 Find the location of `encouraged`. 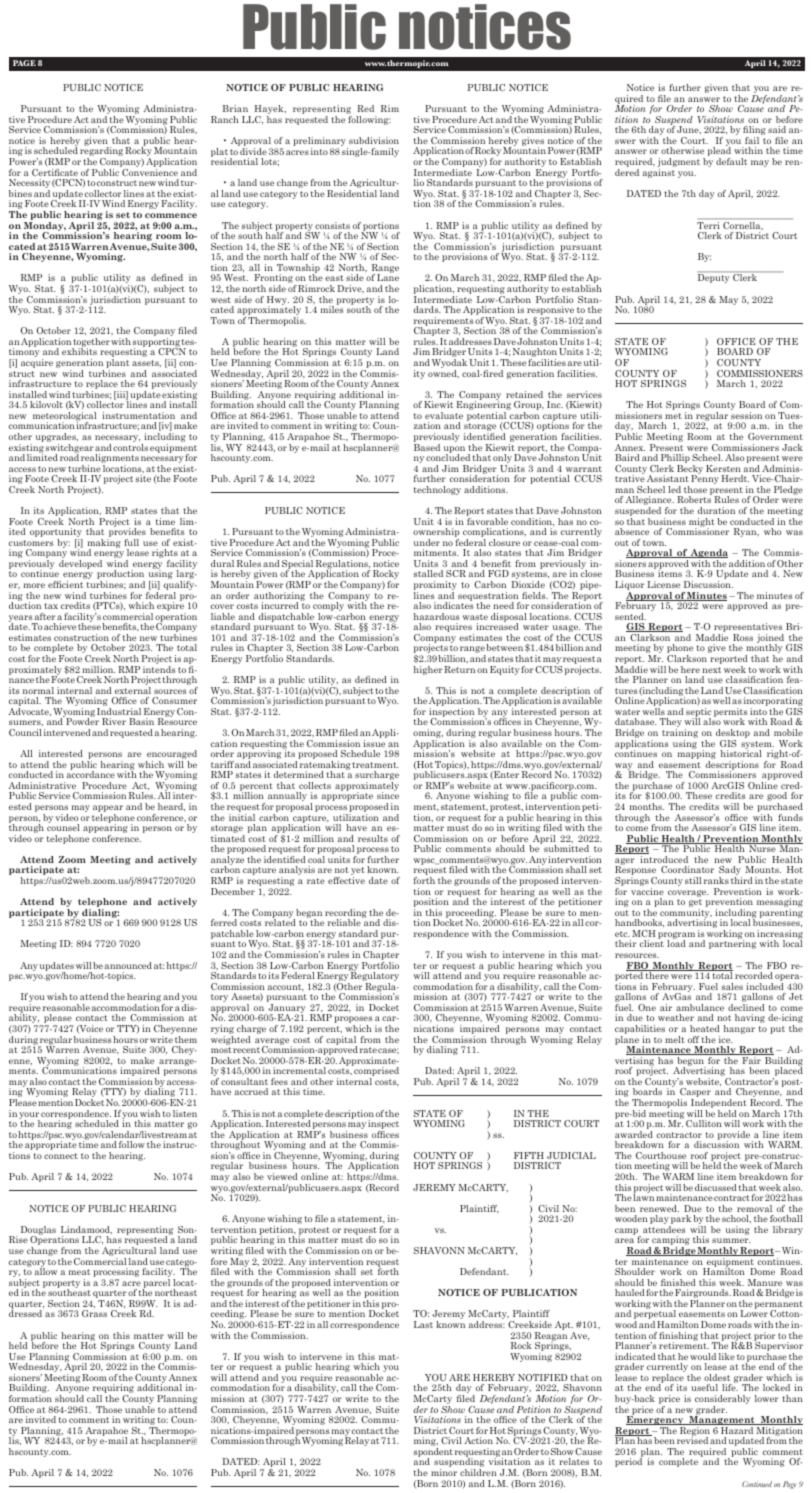

encouraged is located at coordinates (171, 756).
